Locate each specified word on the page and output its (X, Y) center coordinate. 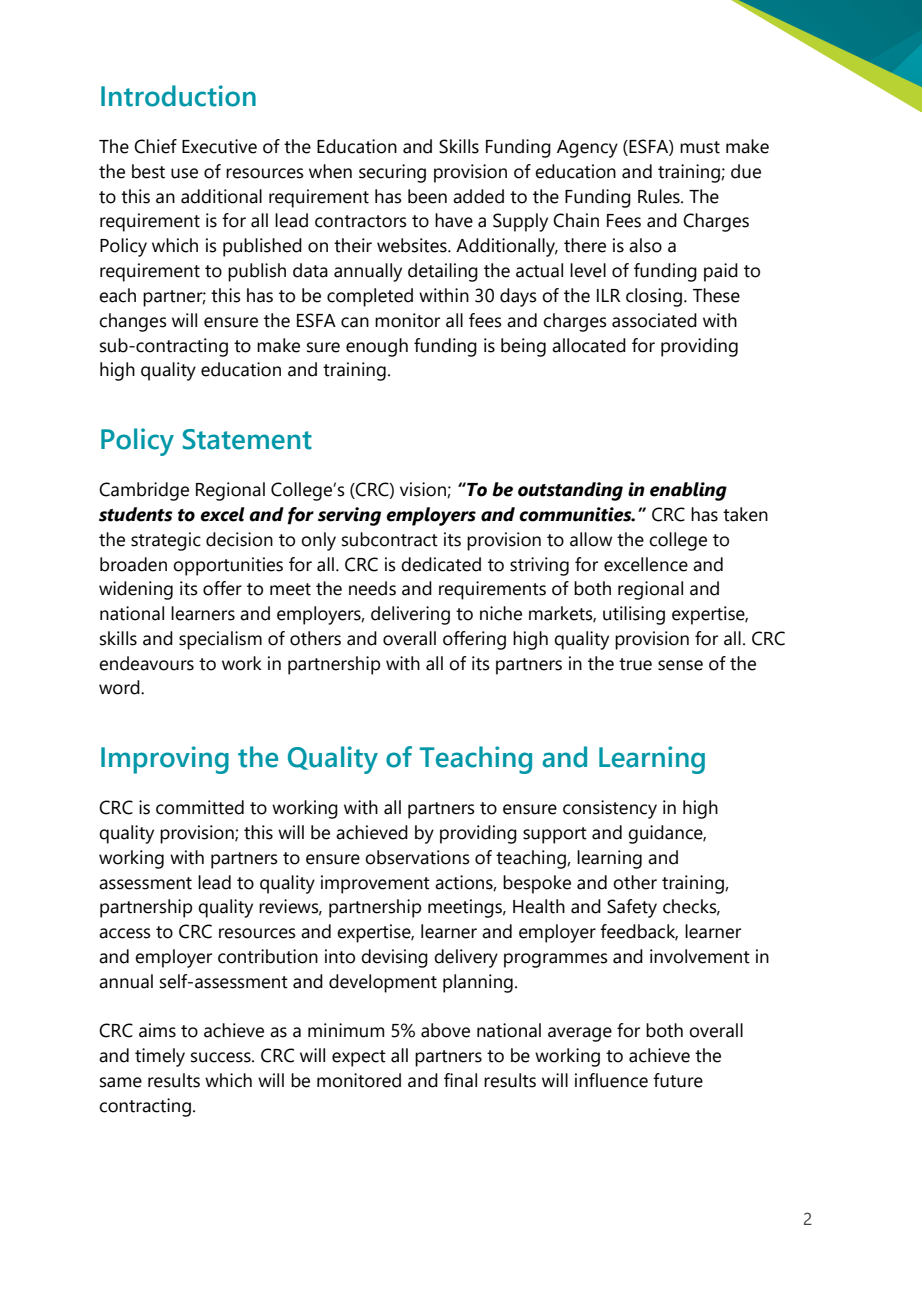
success (222, 1057)
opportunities (228, 566)
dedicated (441, 564)
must (700, 147)
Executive (219, 146)
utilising (634, 615)
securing (392, 173)
